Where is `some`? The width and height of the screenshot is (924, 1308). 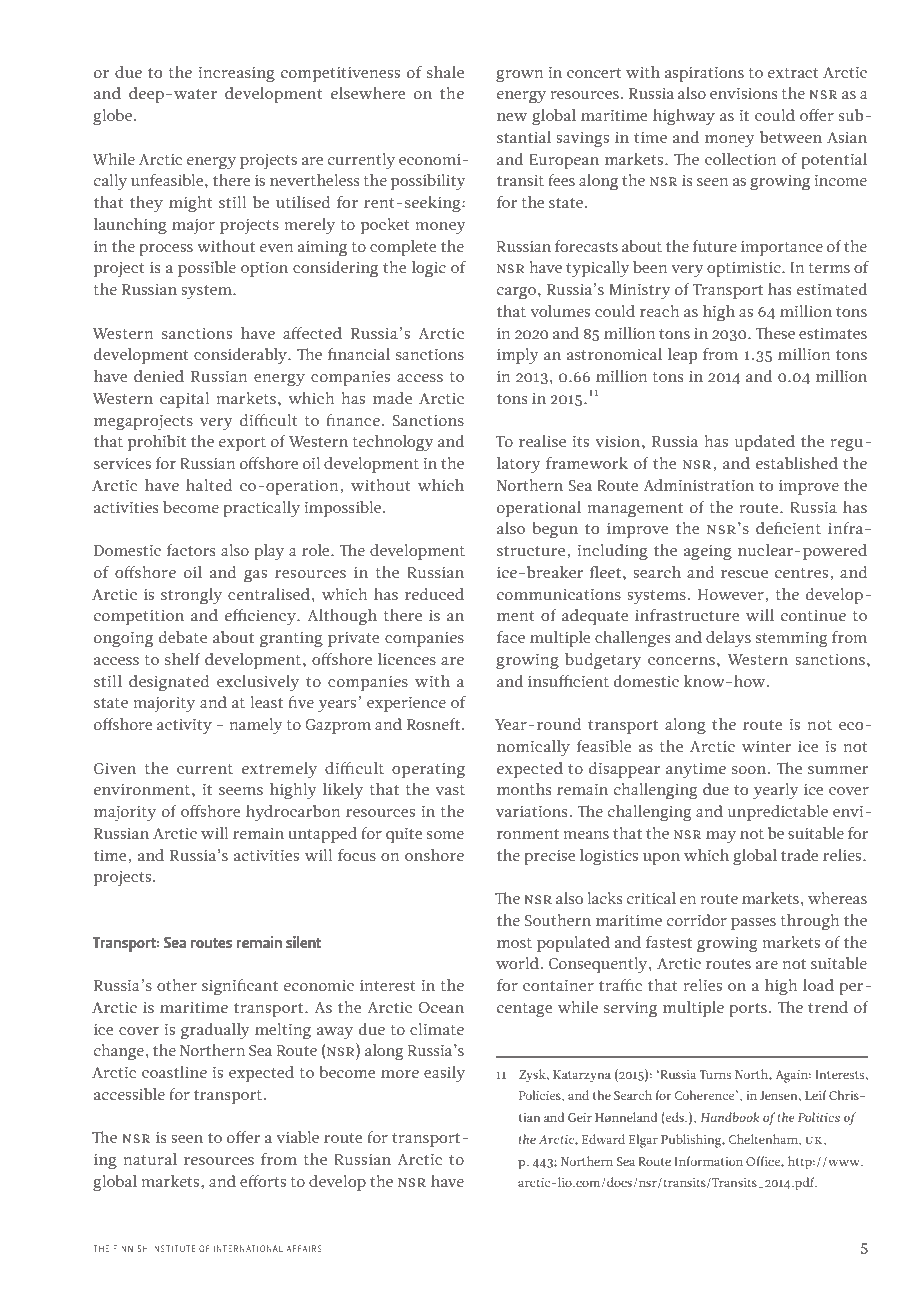 some is located at coordinates (445, 835).
